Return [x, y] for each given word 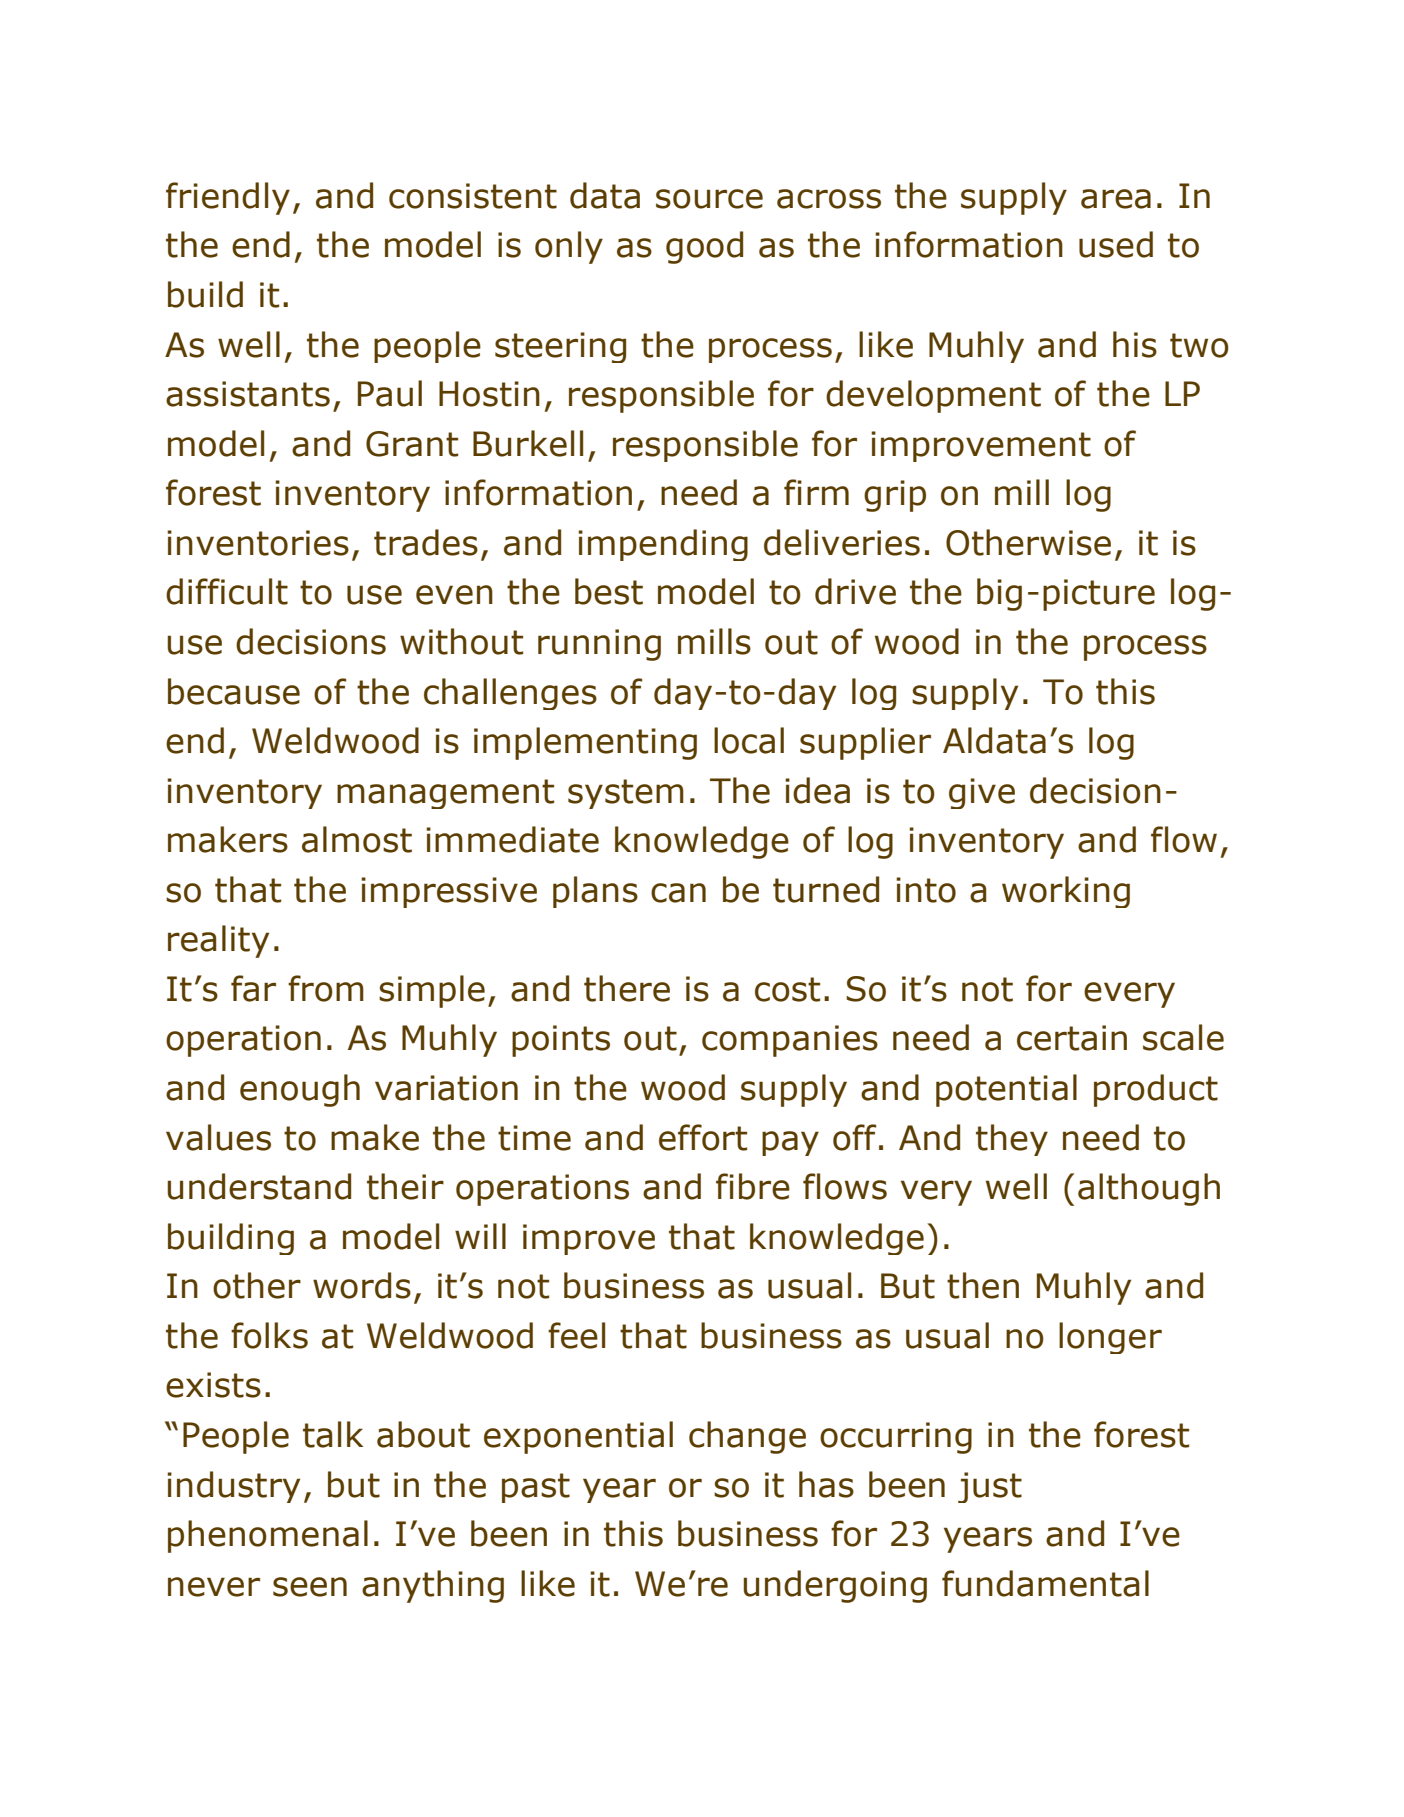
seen [310, 1587]
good [704, 247]
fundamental [1045, 1583]
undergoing [835, 1586]
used [1116, 244]
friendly [228, 198]
